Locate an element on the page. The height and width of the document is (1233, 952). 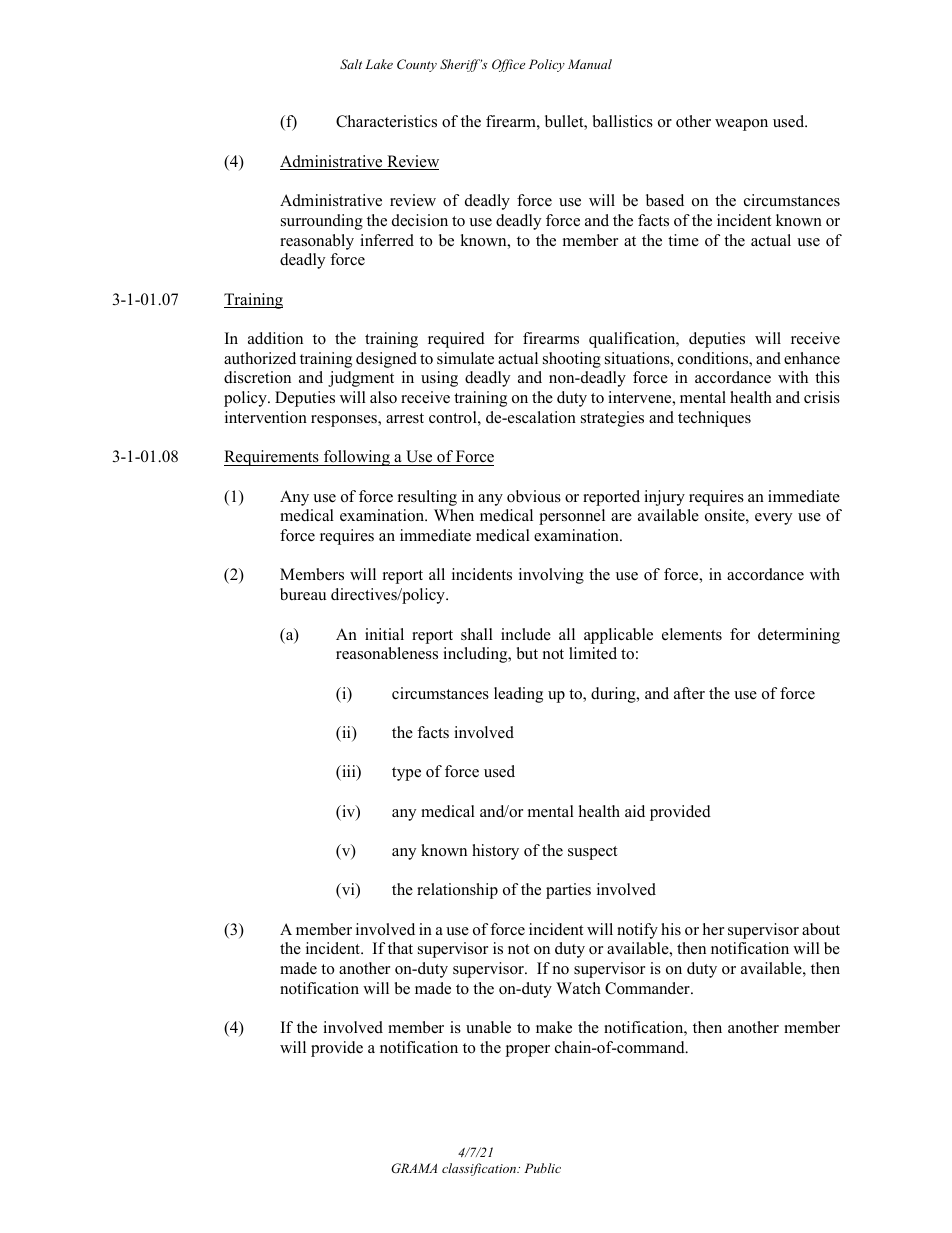
bureau is located at coordinates (303, 594).
